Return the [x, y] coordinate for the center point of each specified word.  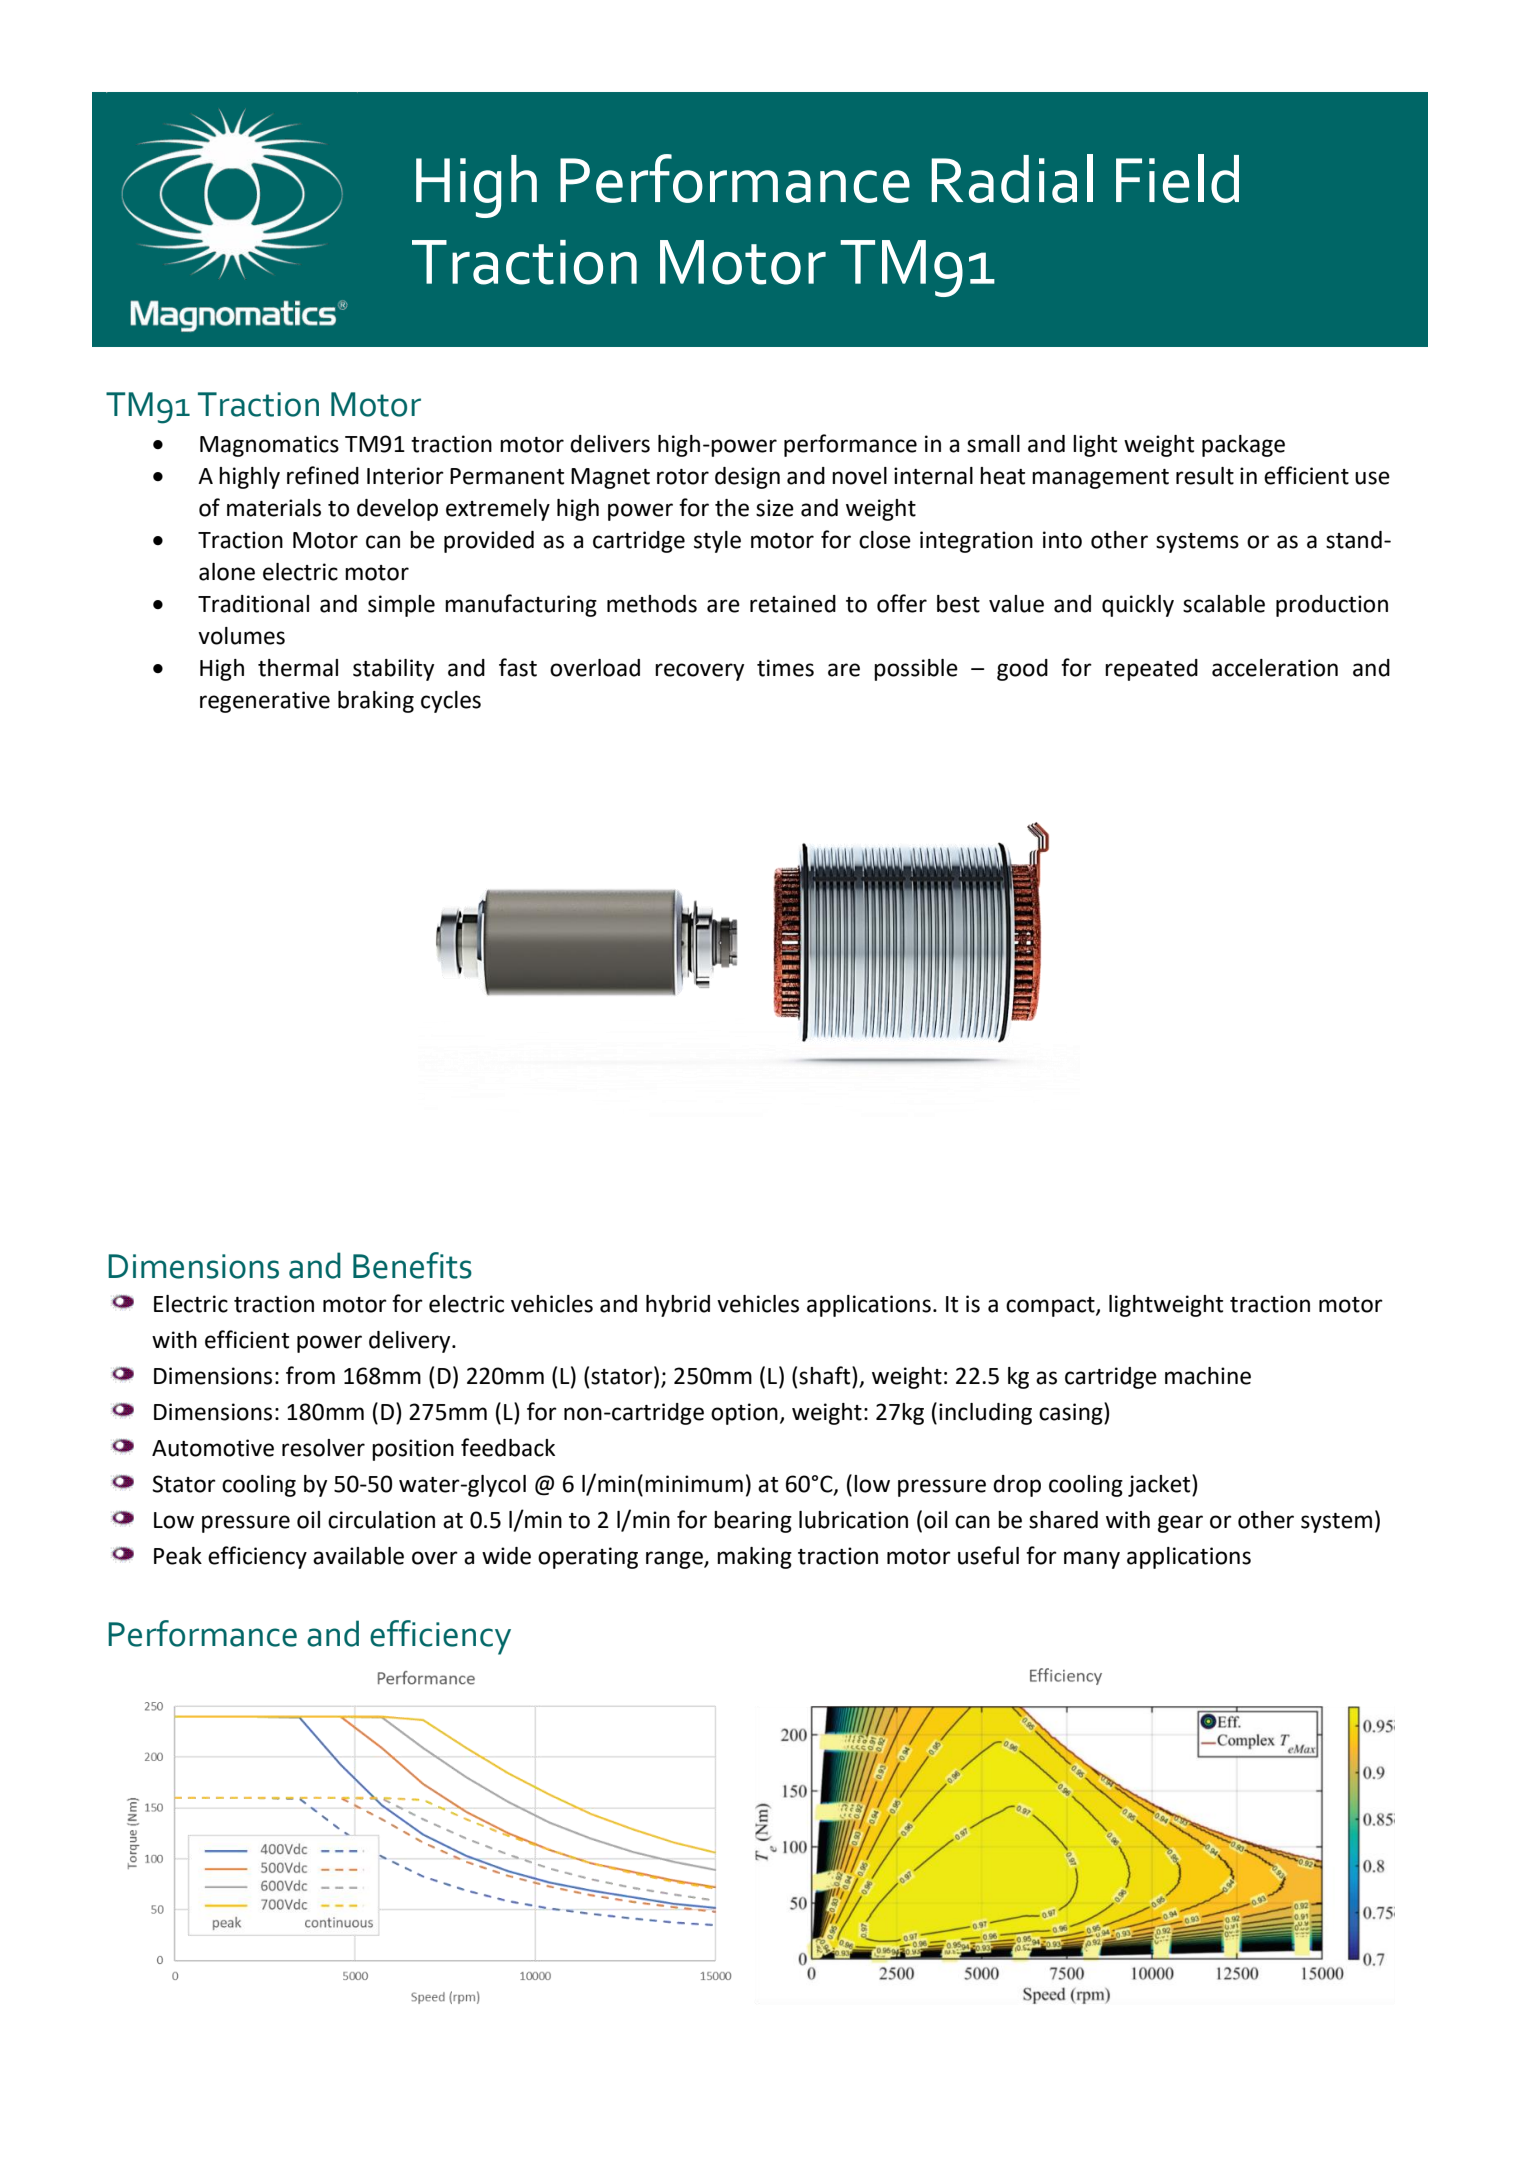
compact [1051, 1307]
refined [323, 475]
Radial [1012, 178]
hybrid [678, 1306]
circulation [381, 1520]
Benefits [412, 1265]
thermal [298, 668]
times [785, 668]
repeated [1151, 670]
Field [1177, 178]
